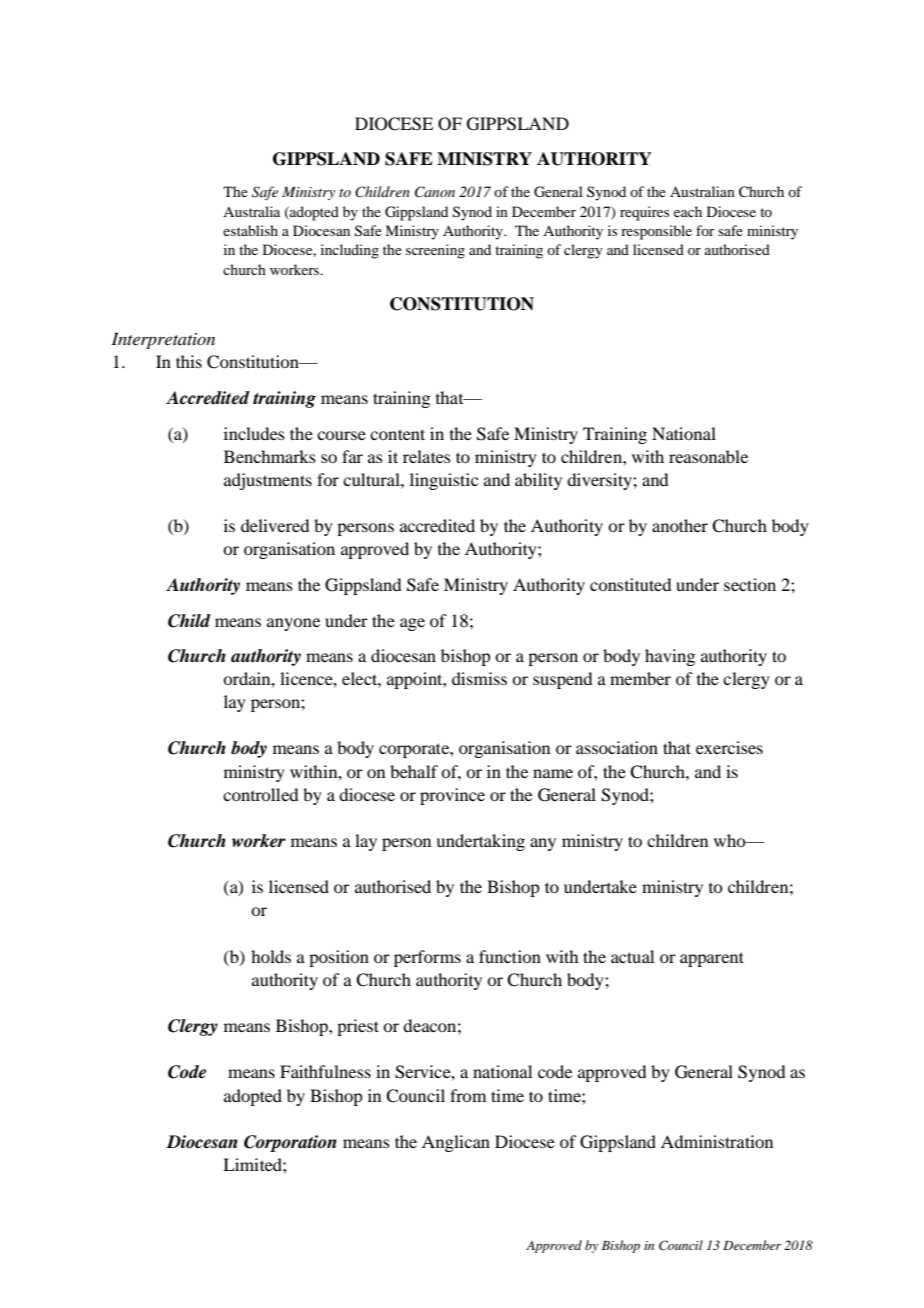 The width and height of the document is (924, 1308). I want to click on Corporation, so click(290, 1143).
